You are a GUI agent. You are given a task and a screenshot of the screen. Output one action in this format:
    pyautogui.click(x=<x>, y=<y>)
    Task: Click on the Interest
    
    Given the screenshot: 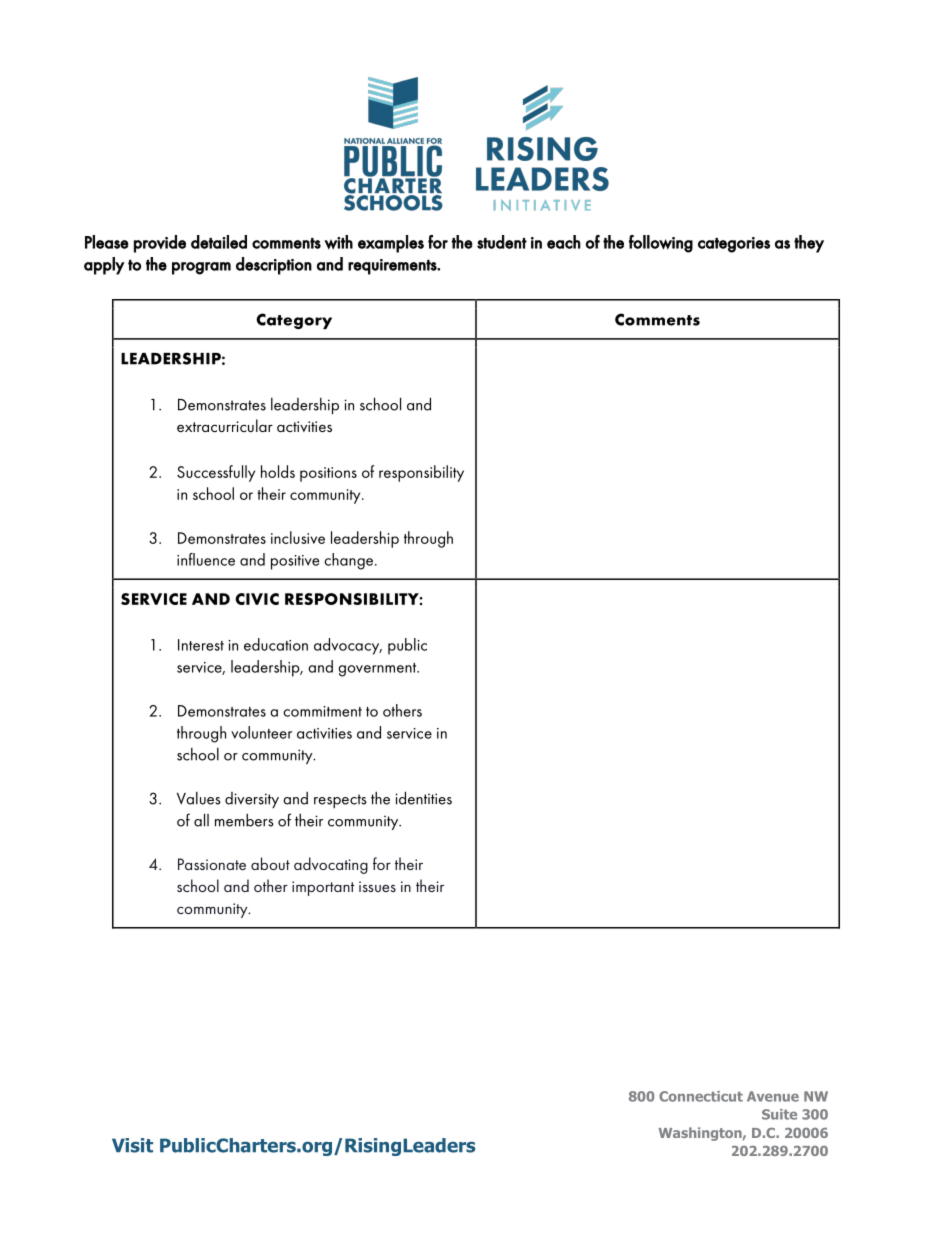 What is the action you would take?
    pyautogui.click(x=201, y=645)
